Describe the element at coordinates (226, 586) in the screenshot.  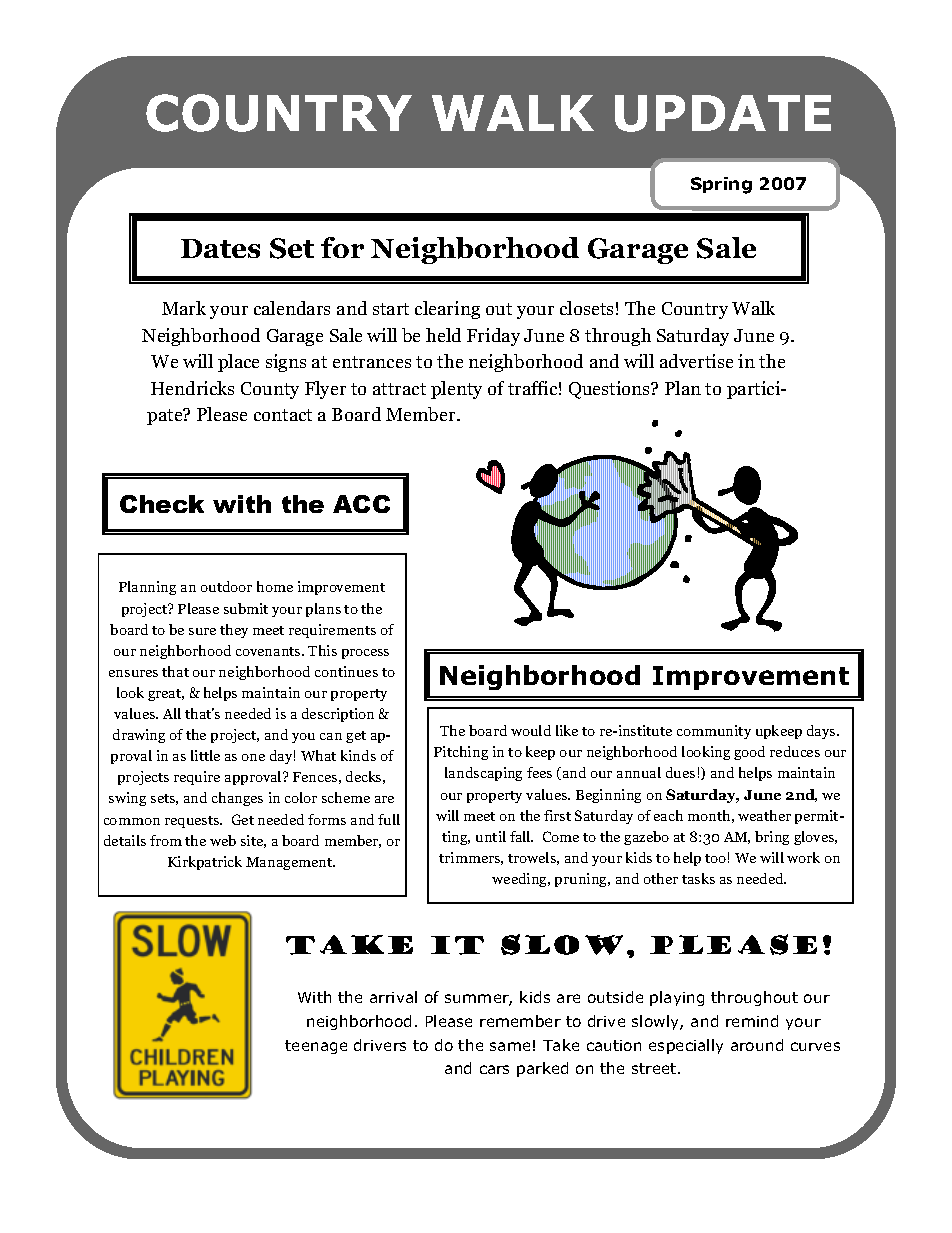
I see `outdoor` at that location.
